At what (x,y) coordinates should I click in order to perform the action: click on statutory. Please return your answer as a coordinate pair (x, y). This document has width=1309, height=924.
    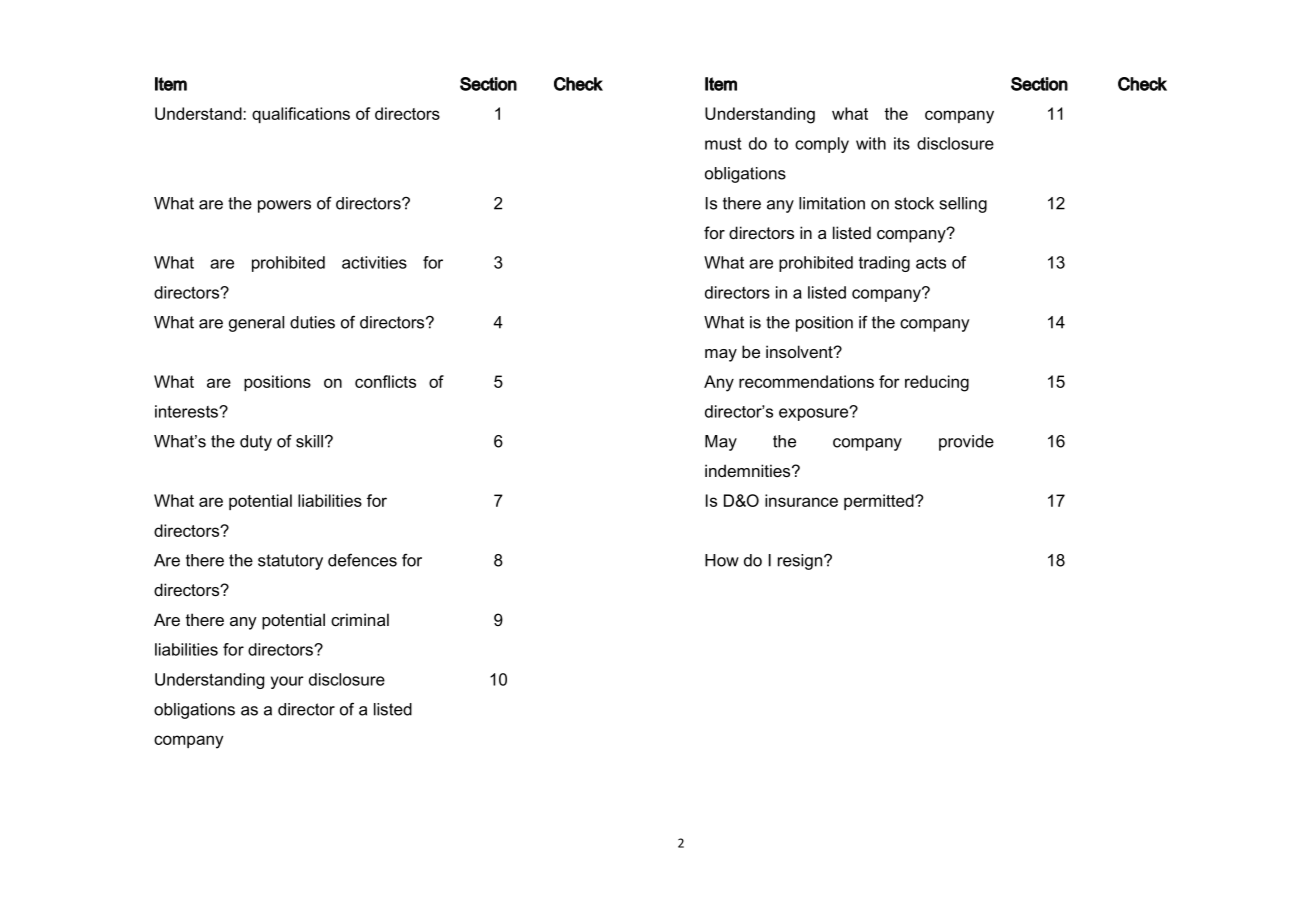
    Looking at the image, I should click on (290, 562).
